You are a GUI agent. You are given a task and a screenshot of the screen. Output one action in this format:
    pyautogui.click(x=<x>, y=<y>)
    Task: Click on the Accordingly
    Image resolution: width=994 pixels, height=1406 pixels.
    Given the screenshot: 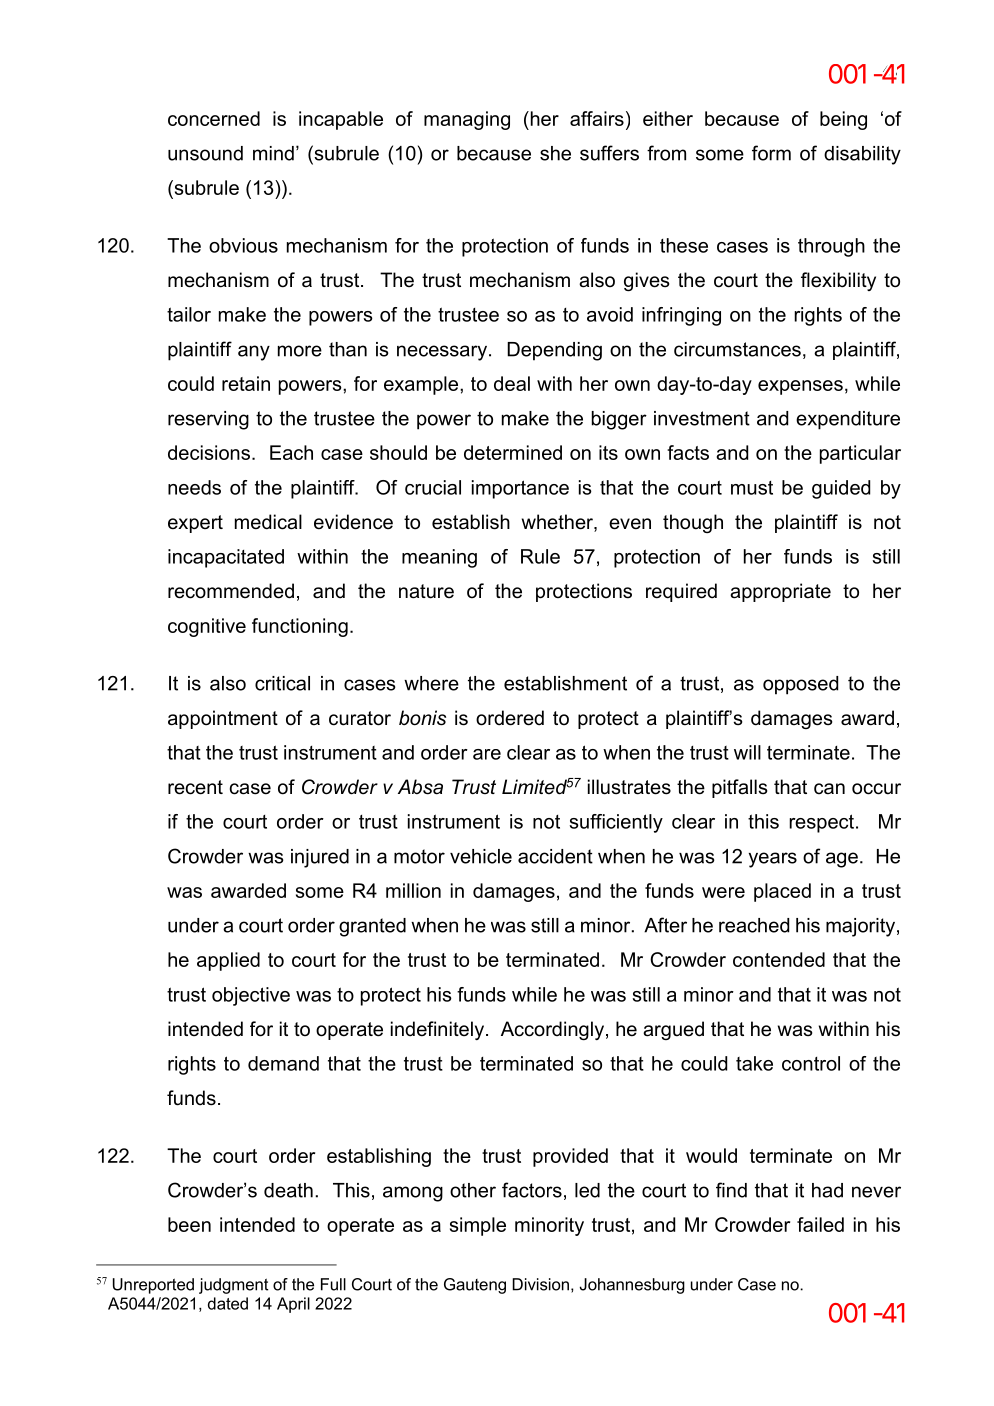 What is the action you would take?
    pyautogui.click(x=552, y=1030)
